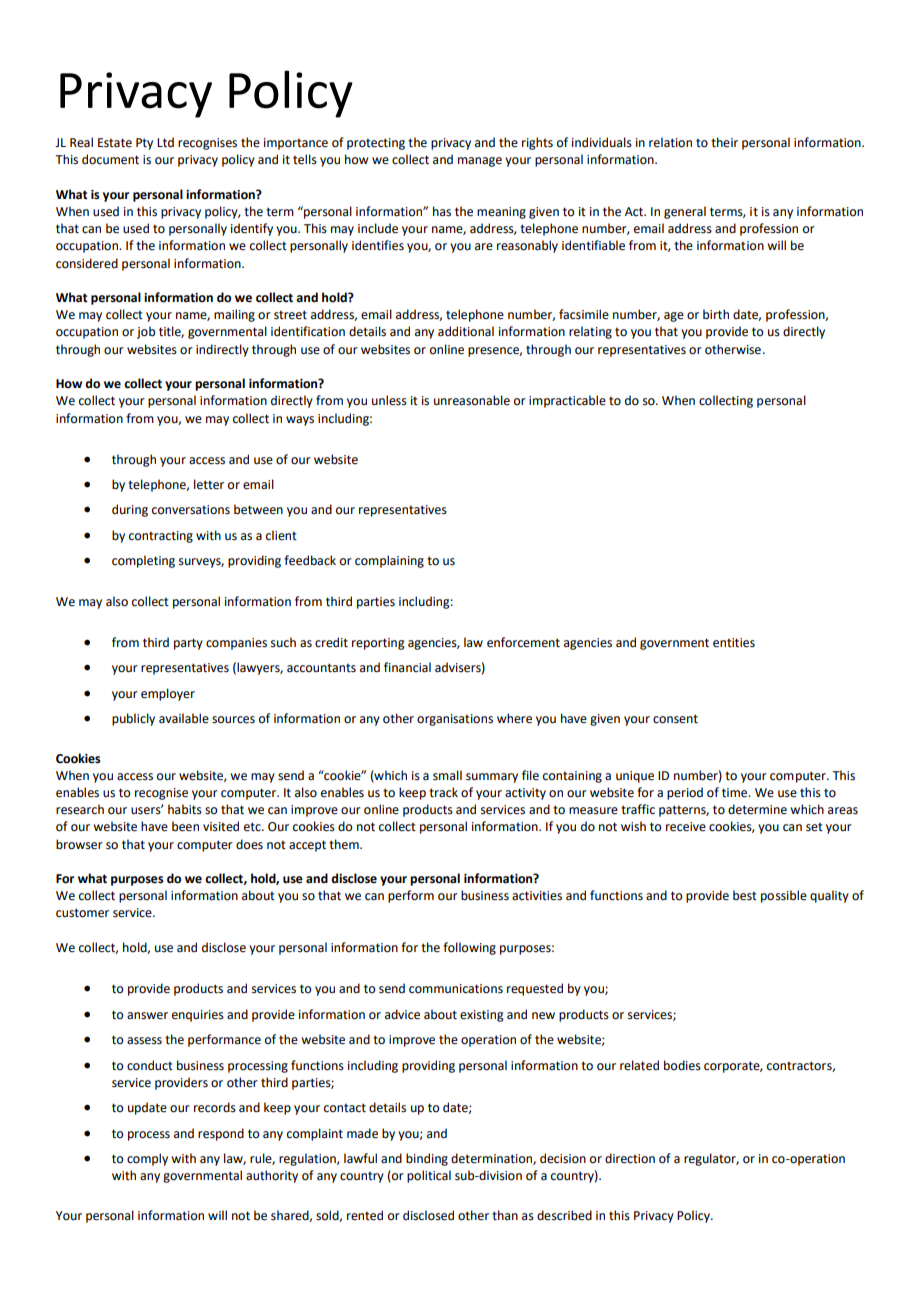 This screenshot has width=924, height=1308. Describe the element at coordinates (147, 1159) in the screenshot. I see `comply` at that location.
